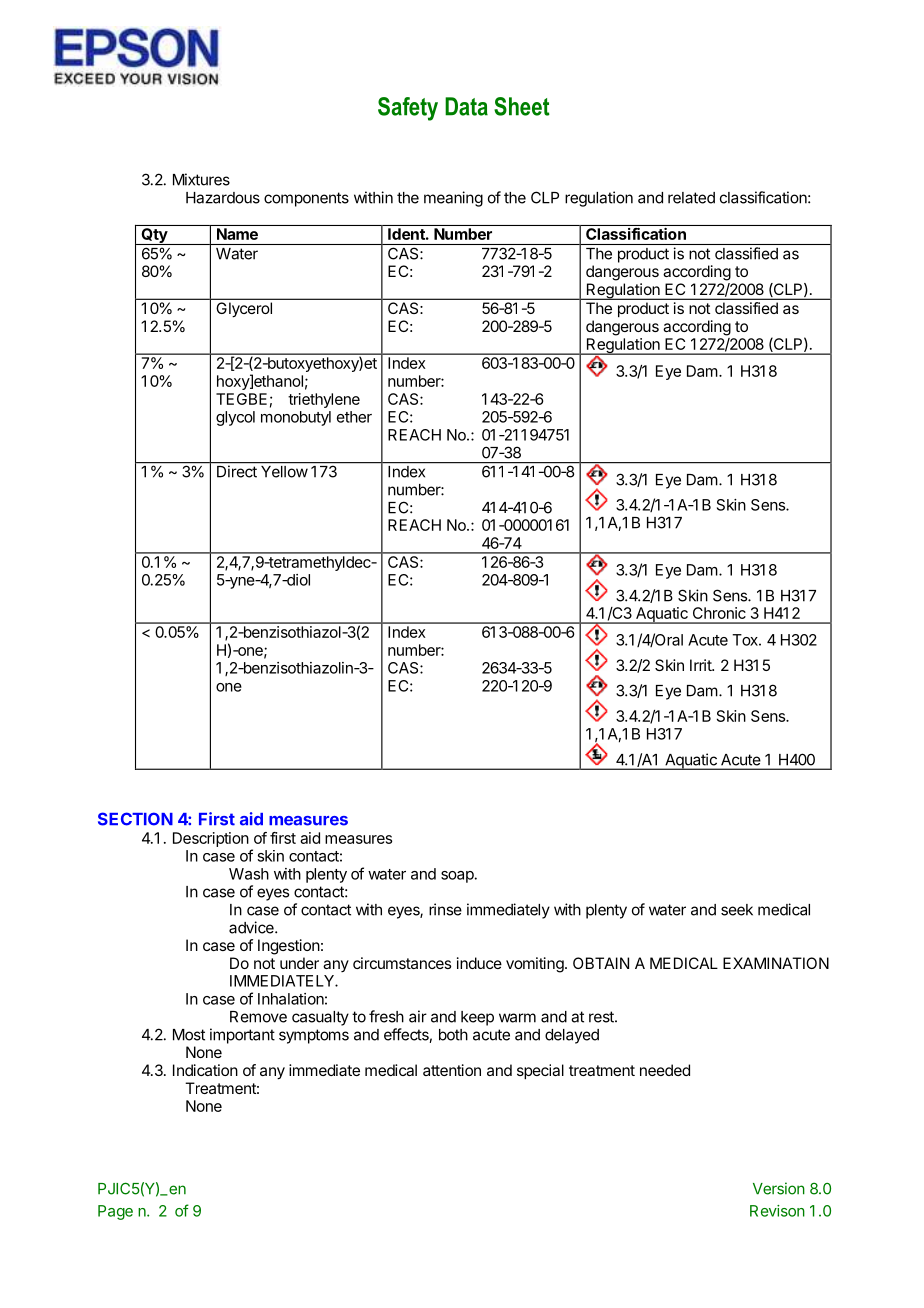 This screenshot has width=924, height=1308. Describe the element at coordinates (719, 613) in the screenshot. I see `Chronic` at that location.
